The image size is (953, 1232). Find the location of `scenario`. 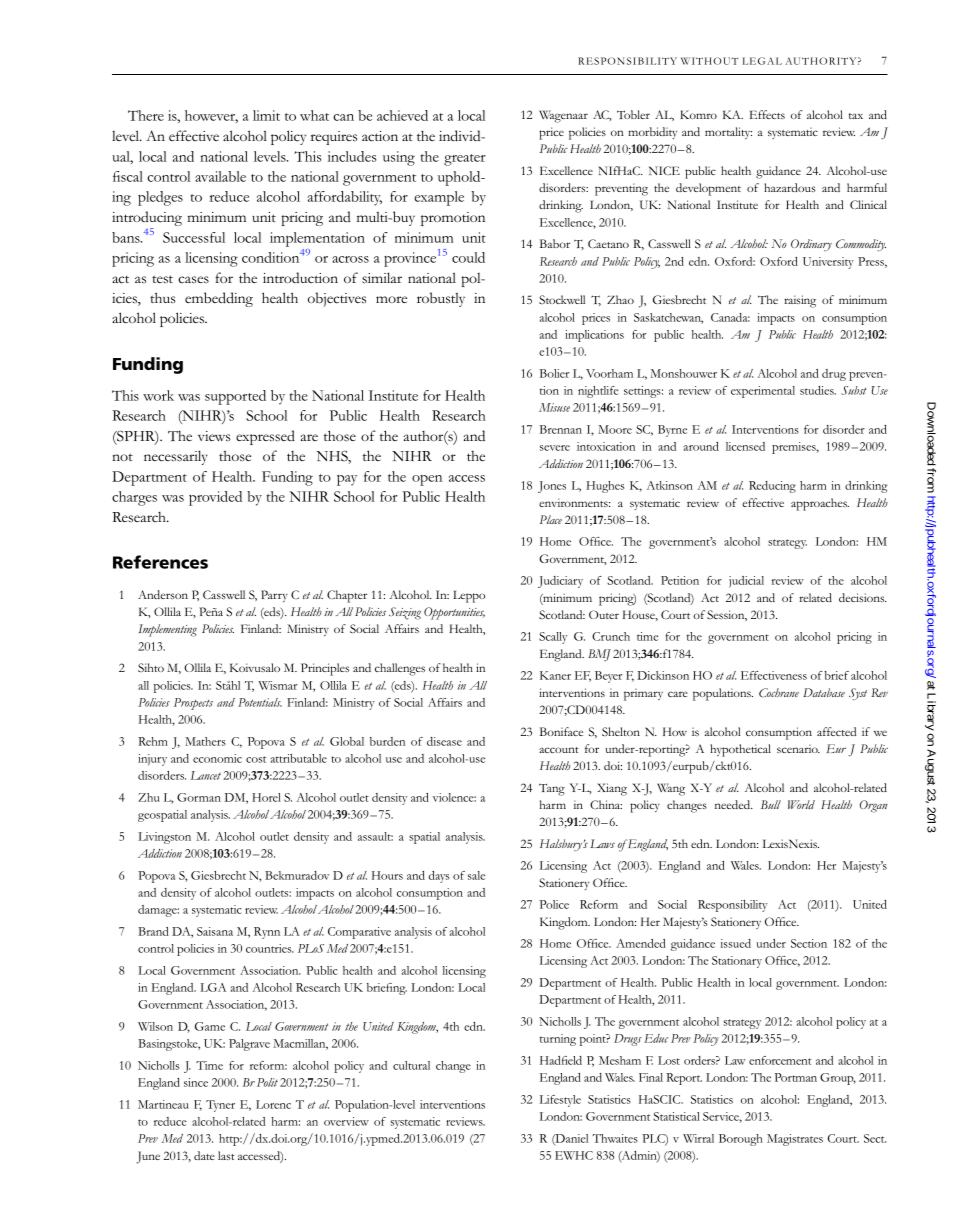

scenario is located at coordinates (798, 749).
